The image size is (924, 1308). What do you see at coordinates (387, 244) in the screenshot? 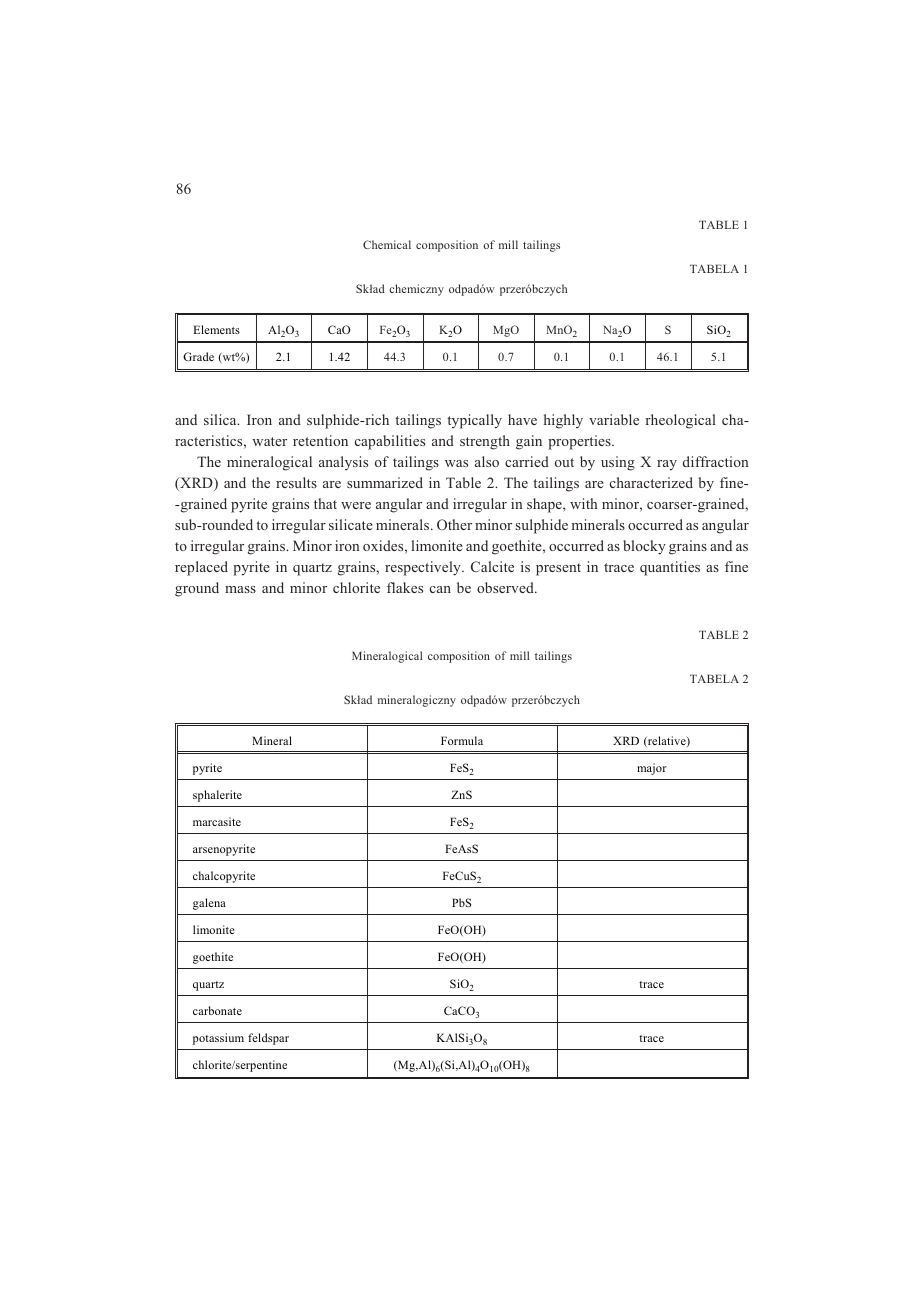
I see `Chemical` at bounding box center [387, 244].
